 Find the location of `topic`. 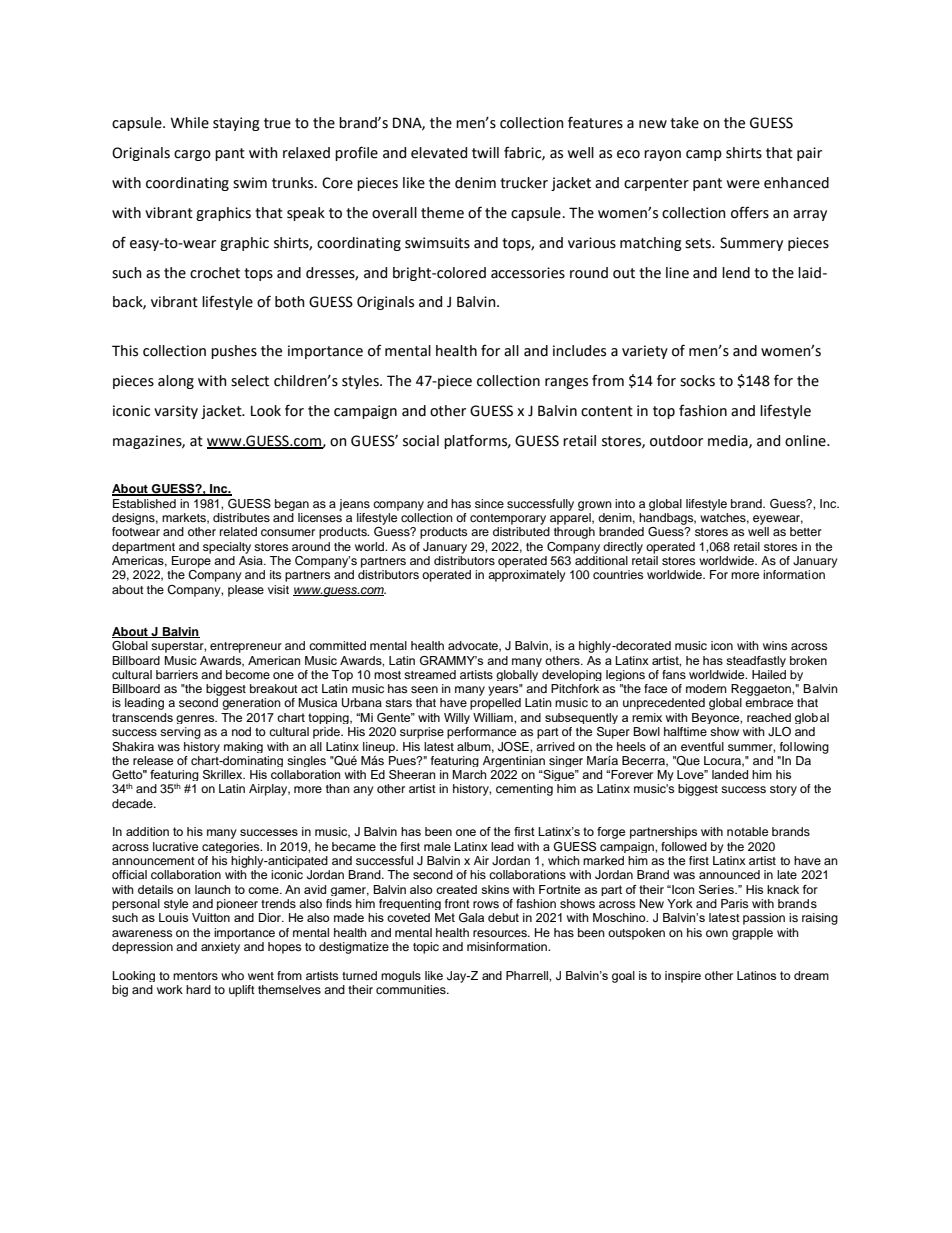

topic is located at coordinates (426, 948).
